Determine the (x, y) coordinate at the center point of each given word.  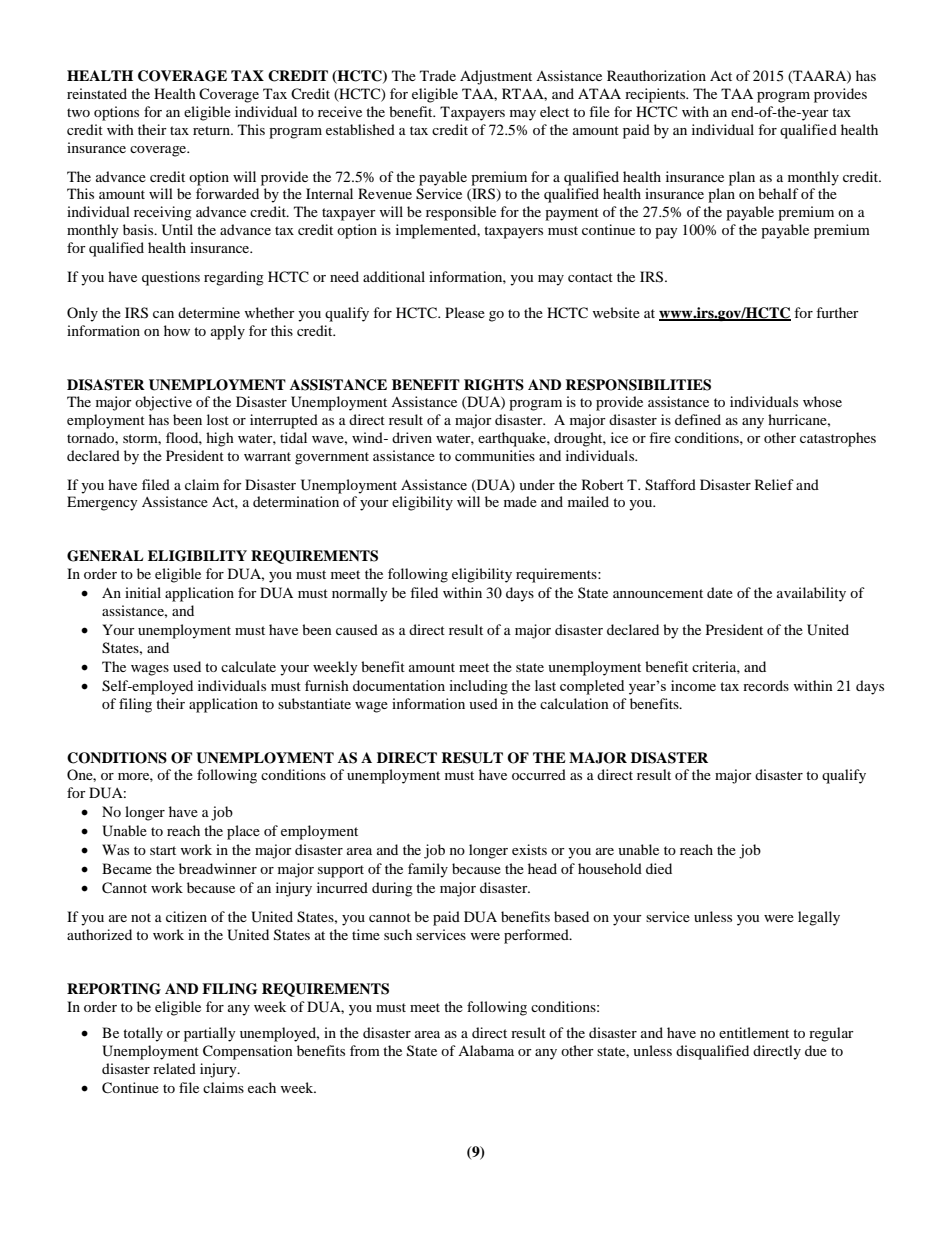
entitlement (754, 1032)
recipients (656, 95)
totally (143, 1034)
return (212, 130)
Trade (438, 75)
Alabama (486, 1050)
